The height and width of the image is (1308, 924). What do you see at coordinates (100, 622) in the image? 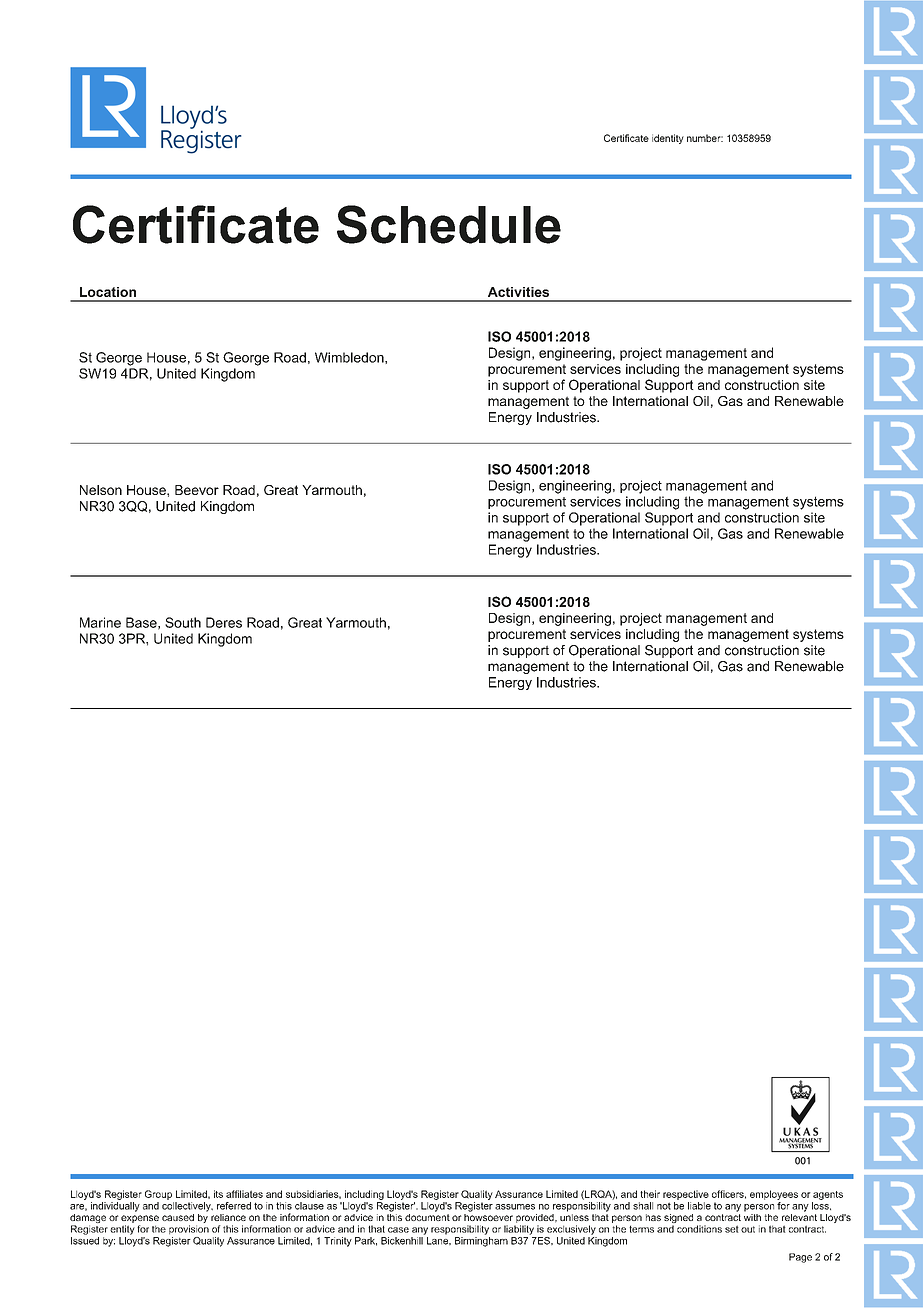
I see `Marine` at bounding box center [100, 622].
